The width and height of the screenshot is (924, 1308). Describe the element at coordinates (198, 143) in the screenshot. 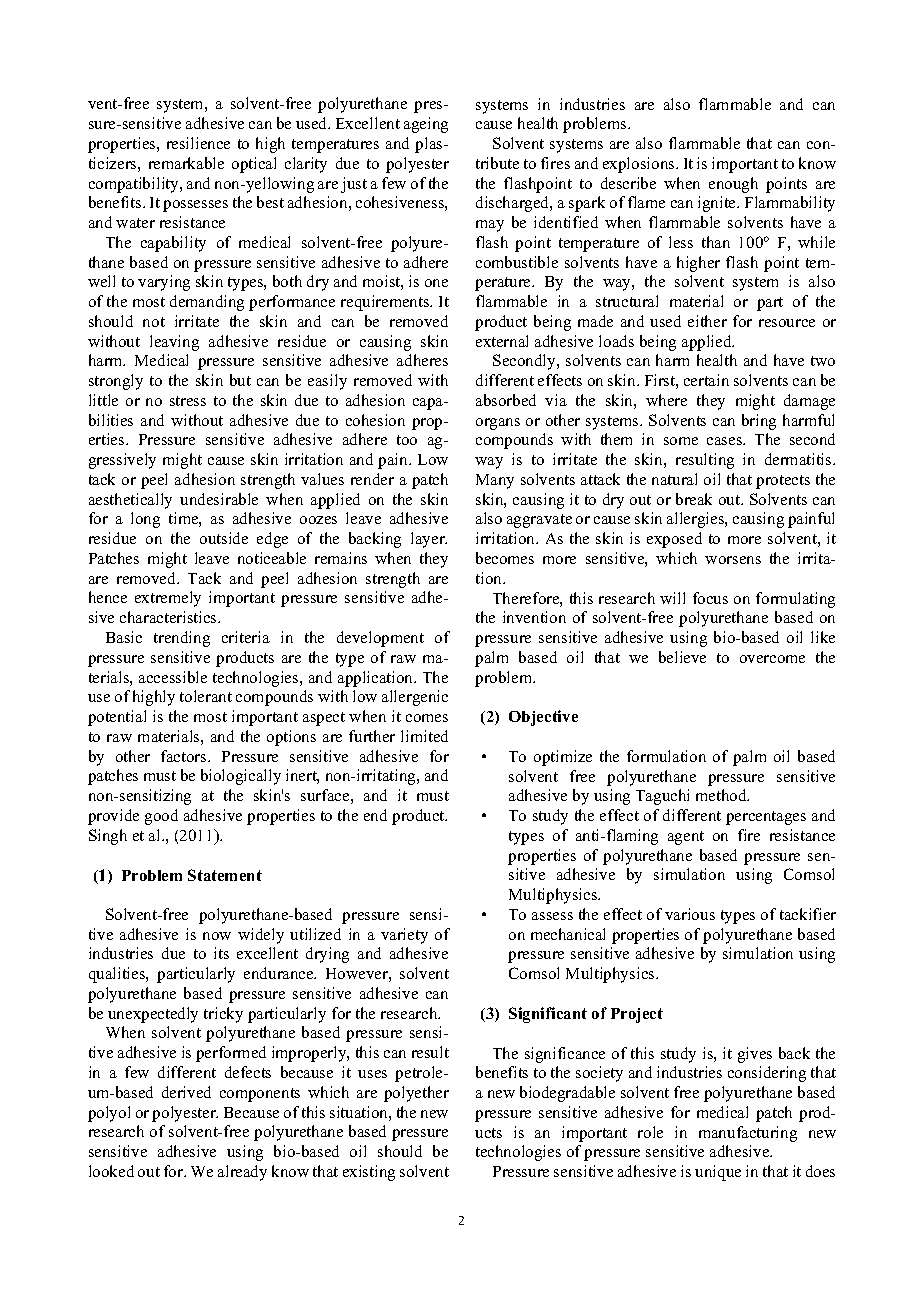

I see `resilience` at that location.
